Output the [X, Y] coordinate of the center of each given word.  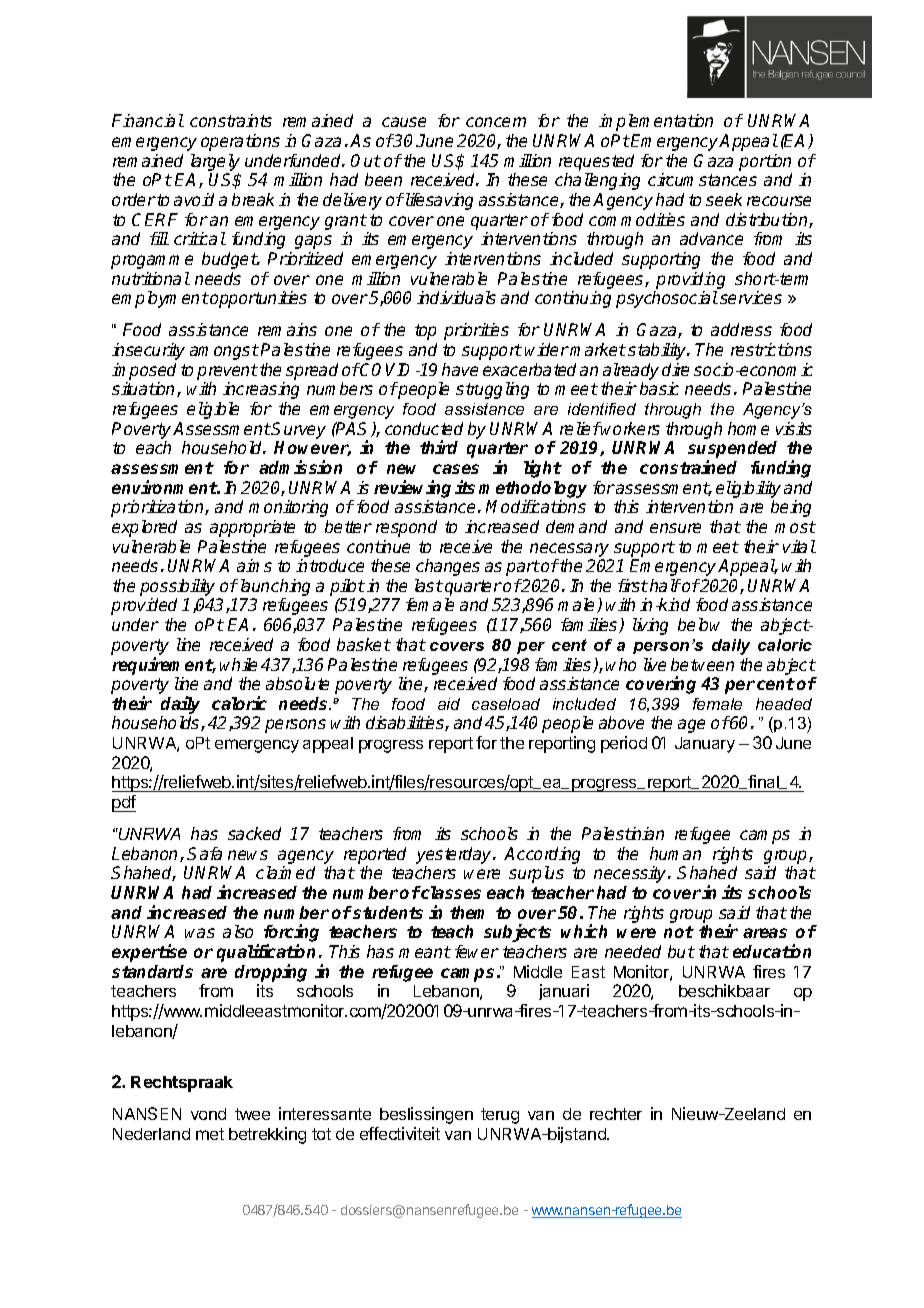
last [429, 585]
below [699, 624]
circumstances [702, 179]
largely [215, 162]
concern [496, 122]
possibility [177, 587]
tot [321, 1134]
